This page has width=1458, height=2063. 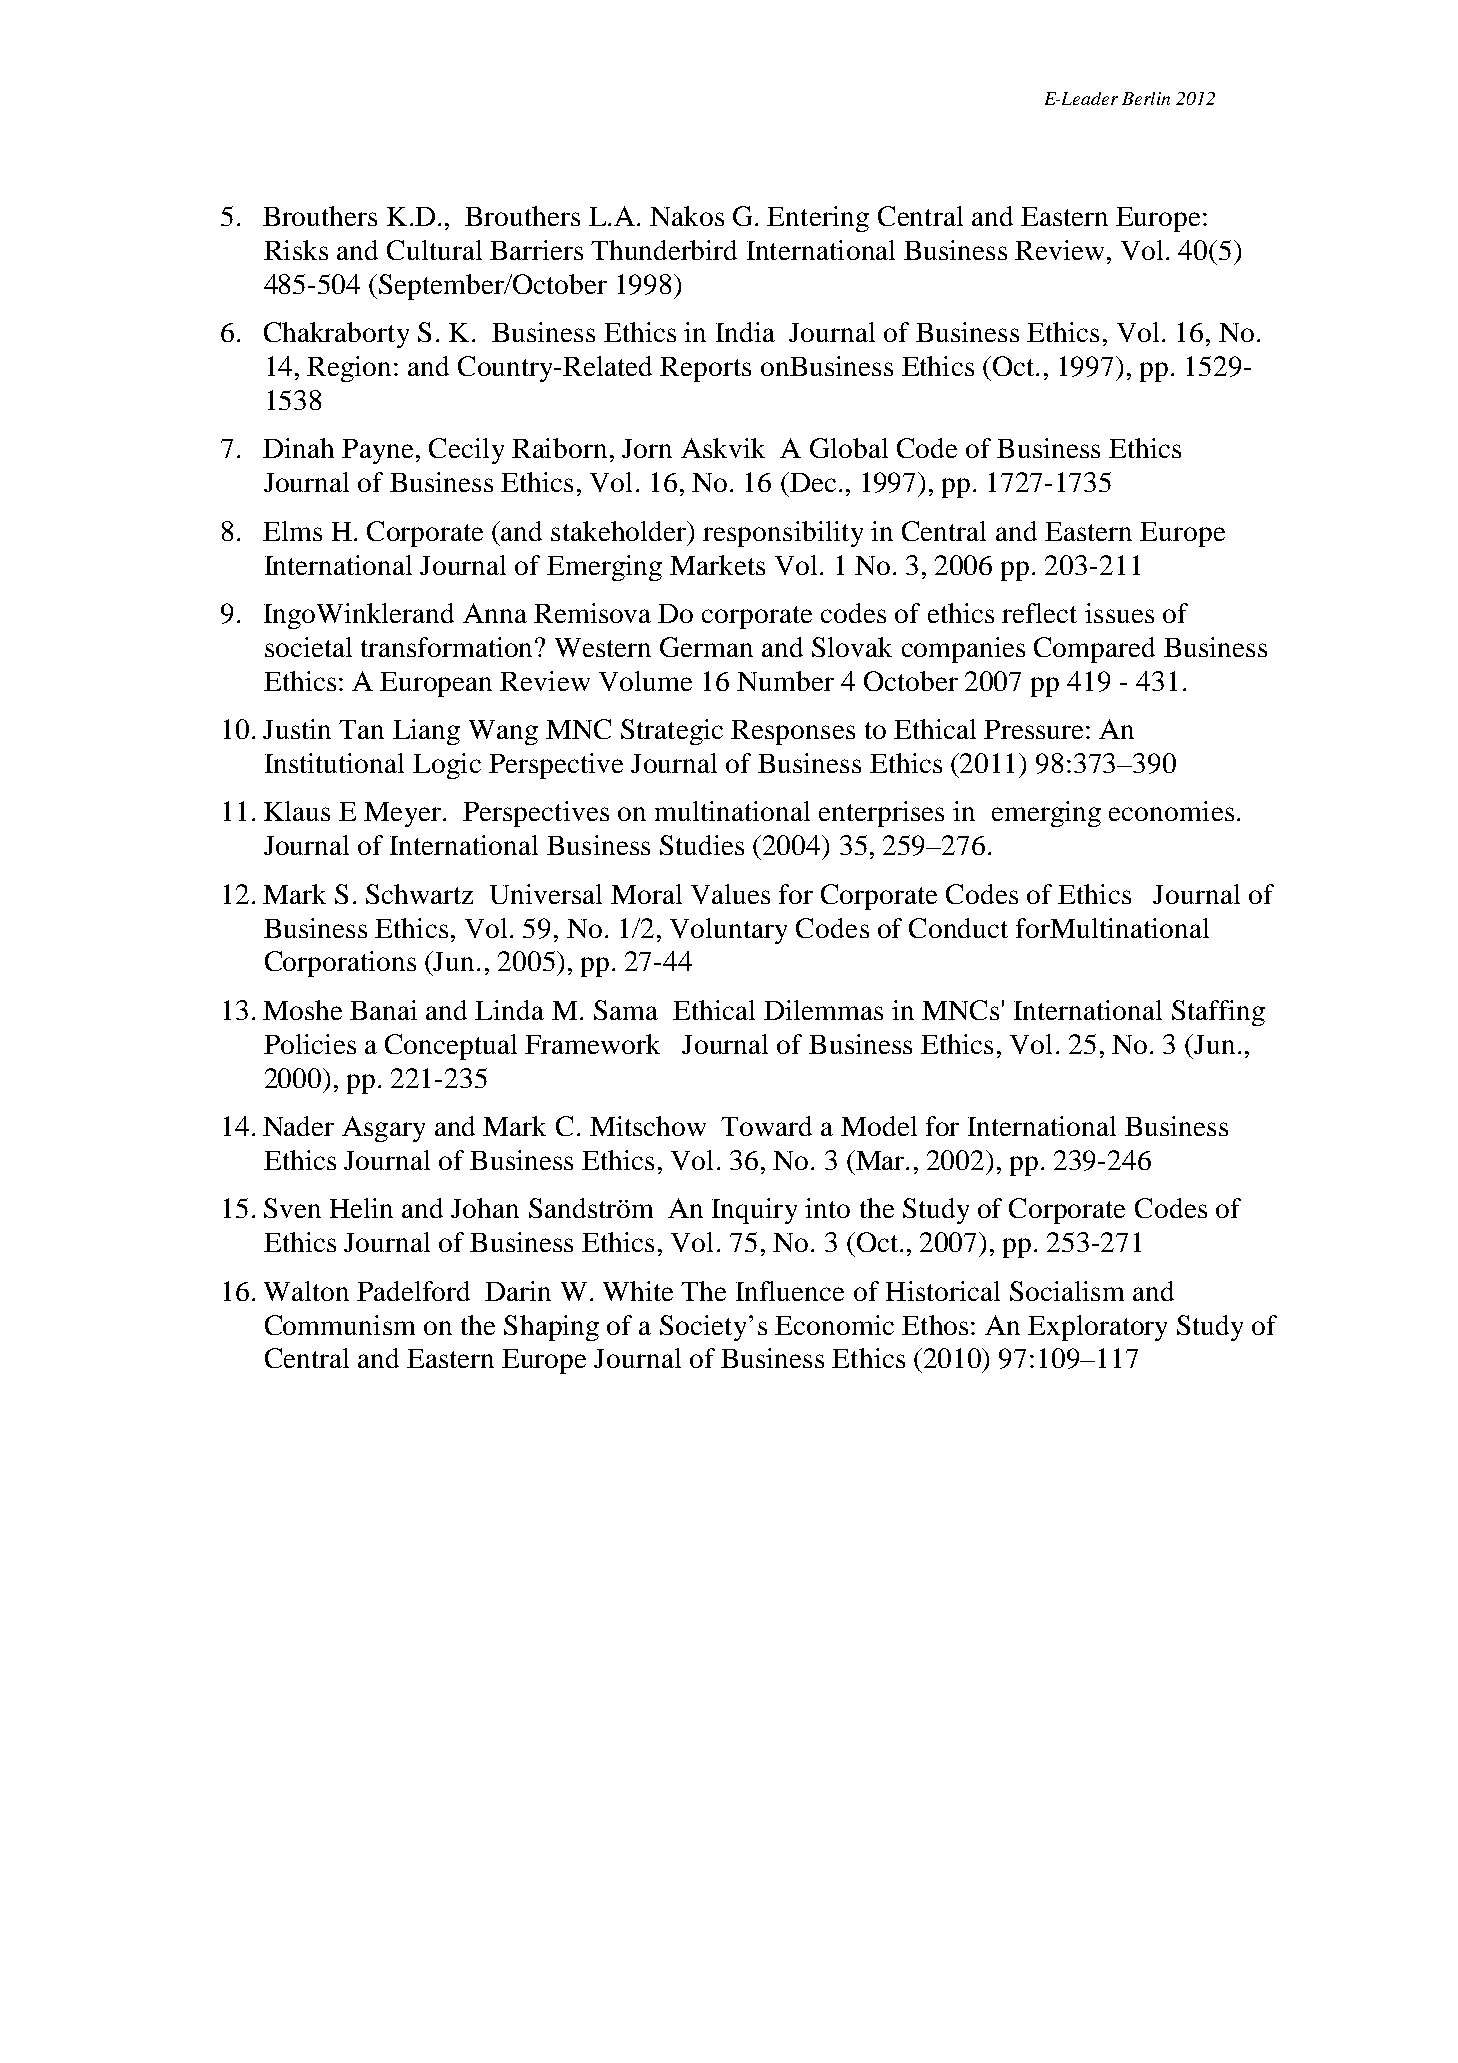 What do you see at coordinates (1146, 98) in the page?
I see `Berlin` at bounding box center [1146, 98].
